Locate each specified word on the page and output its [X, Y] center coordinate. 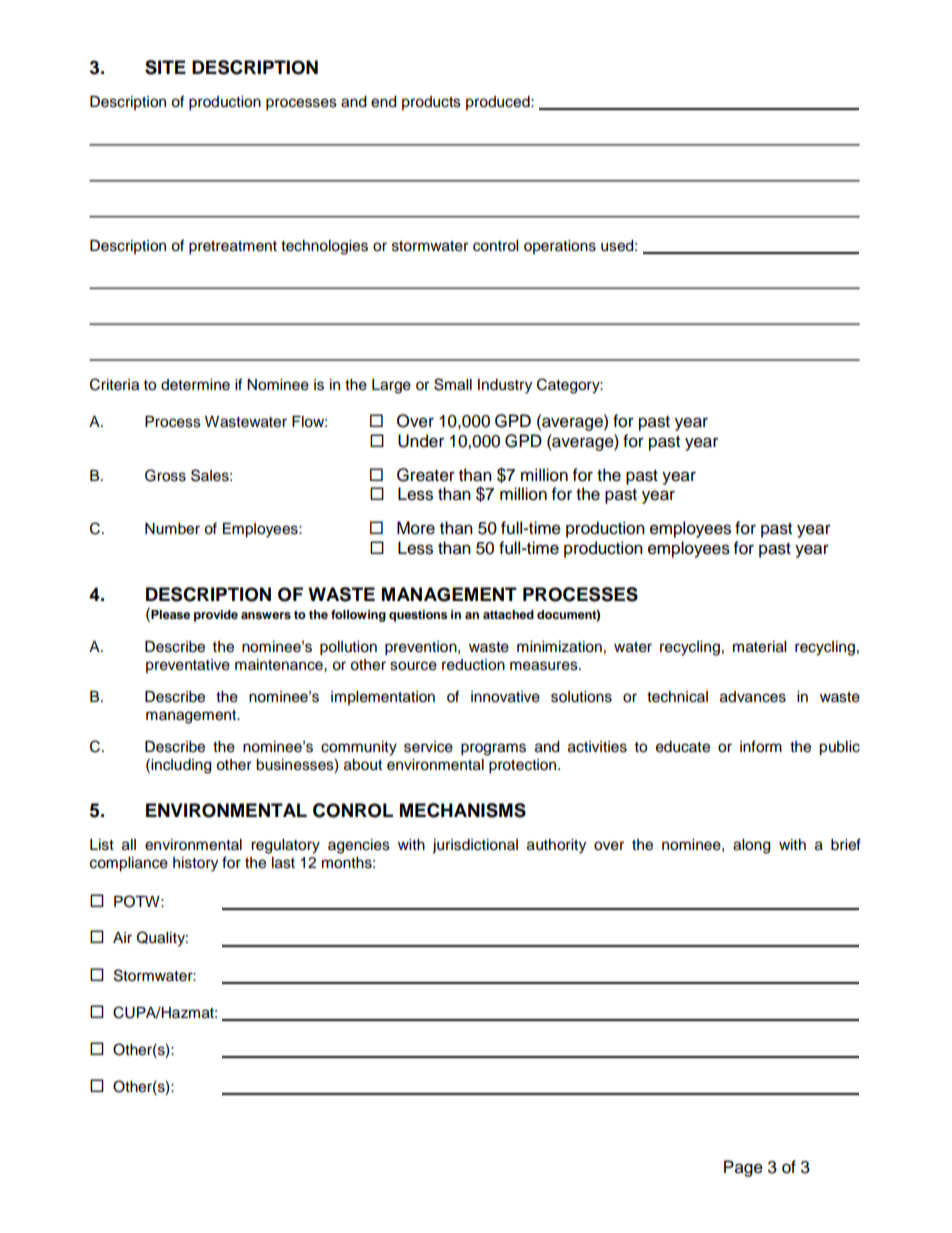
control [495, 246]
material [759, 647]
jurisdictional [475, 846]
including [180, 766]
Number [172, 529]
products [431, 103]
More [416, 528]
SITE [165, 67]
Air [122, 937]
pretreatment [233, 248]
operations [560, 247]
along [751, 846]
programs [493, 749]
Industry [505, 386]
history [195, 864]
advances [753, 697]
